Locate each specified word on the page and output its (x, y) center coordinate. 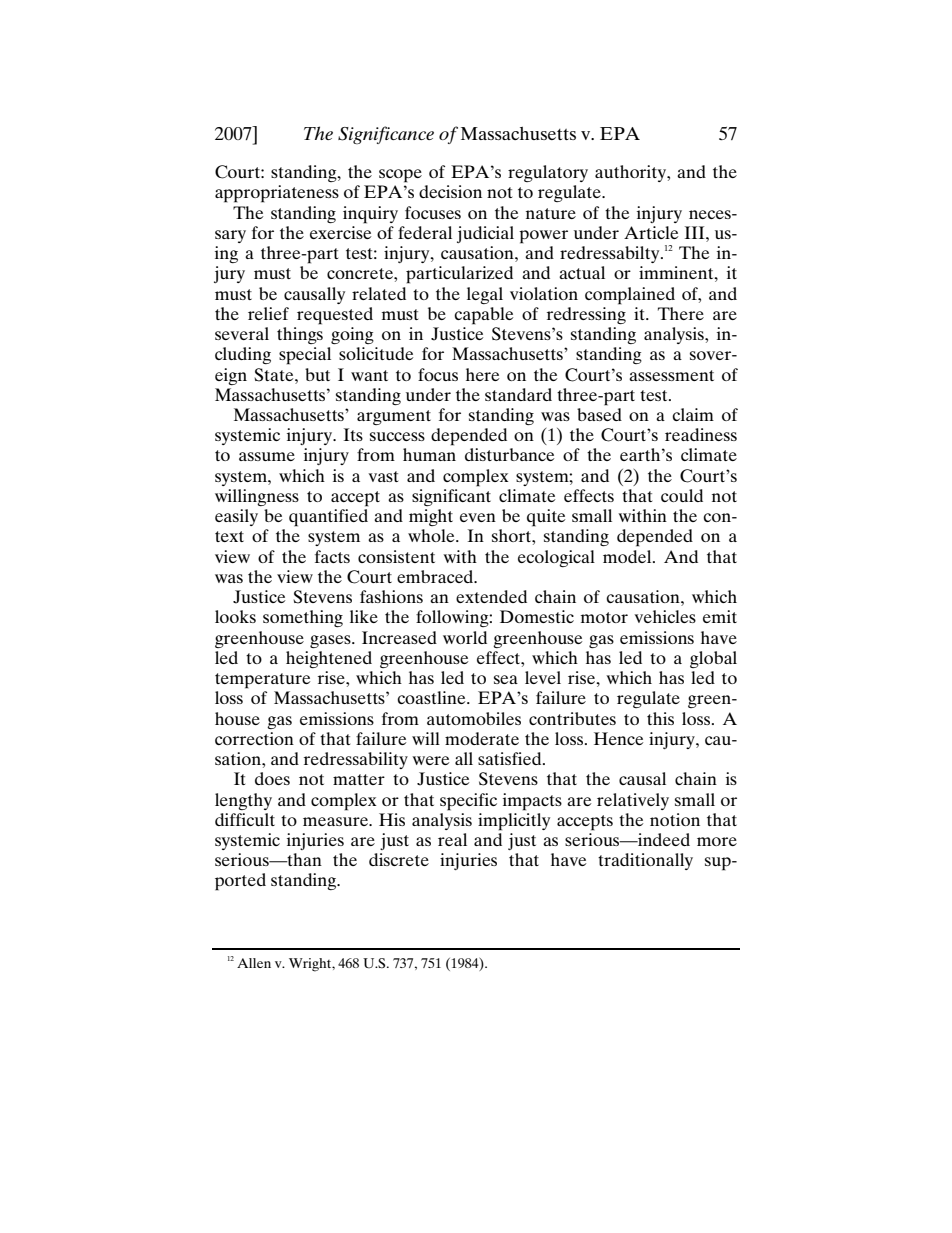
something (303, 618)
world (465, 637)
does (272, 778)
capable (483, 316)
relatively (633, 801)
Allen (254, 963)
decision (450, 191)
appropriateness (277, 194)
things (300, 335)
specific (468, 802)
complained (630, 296)
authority (632, 173)
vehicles (665, 616)
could (682, 495)
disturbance (509, 454)
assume (267, 456)
